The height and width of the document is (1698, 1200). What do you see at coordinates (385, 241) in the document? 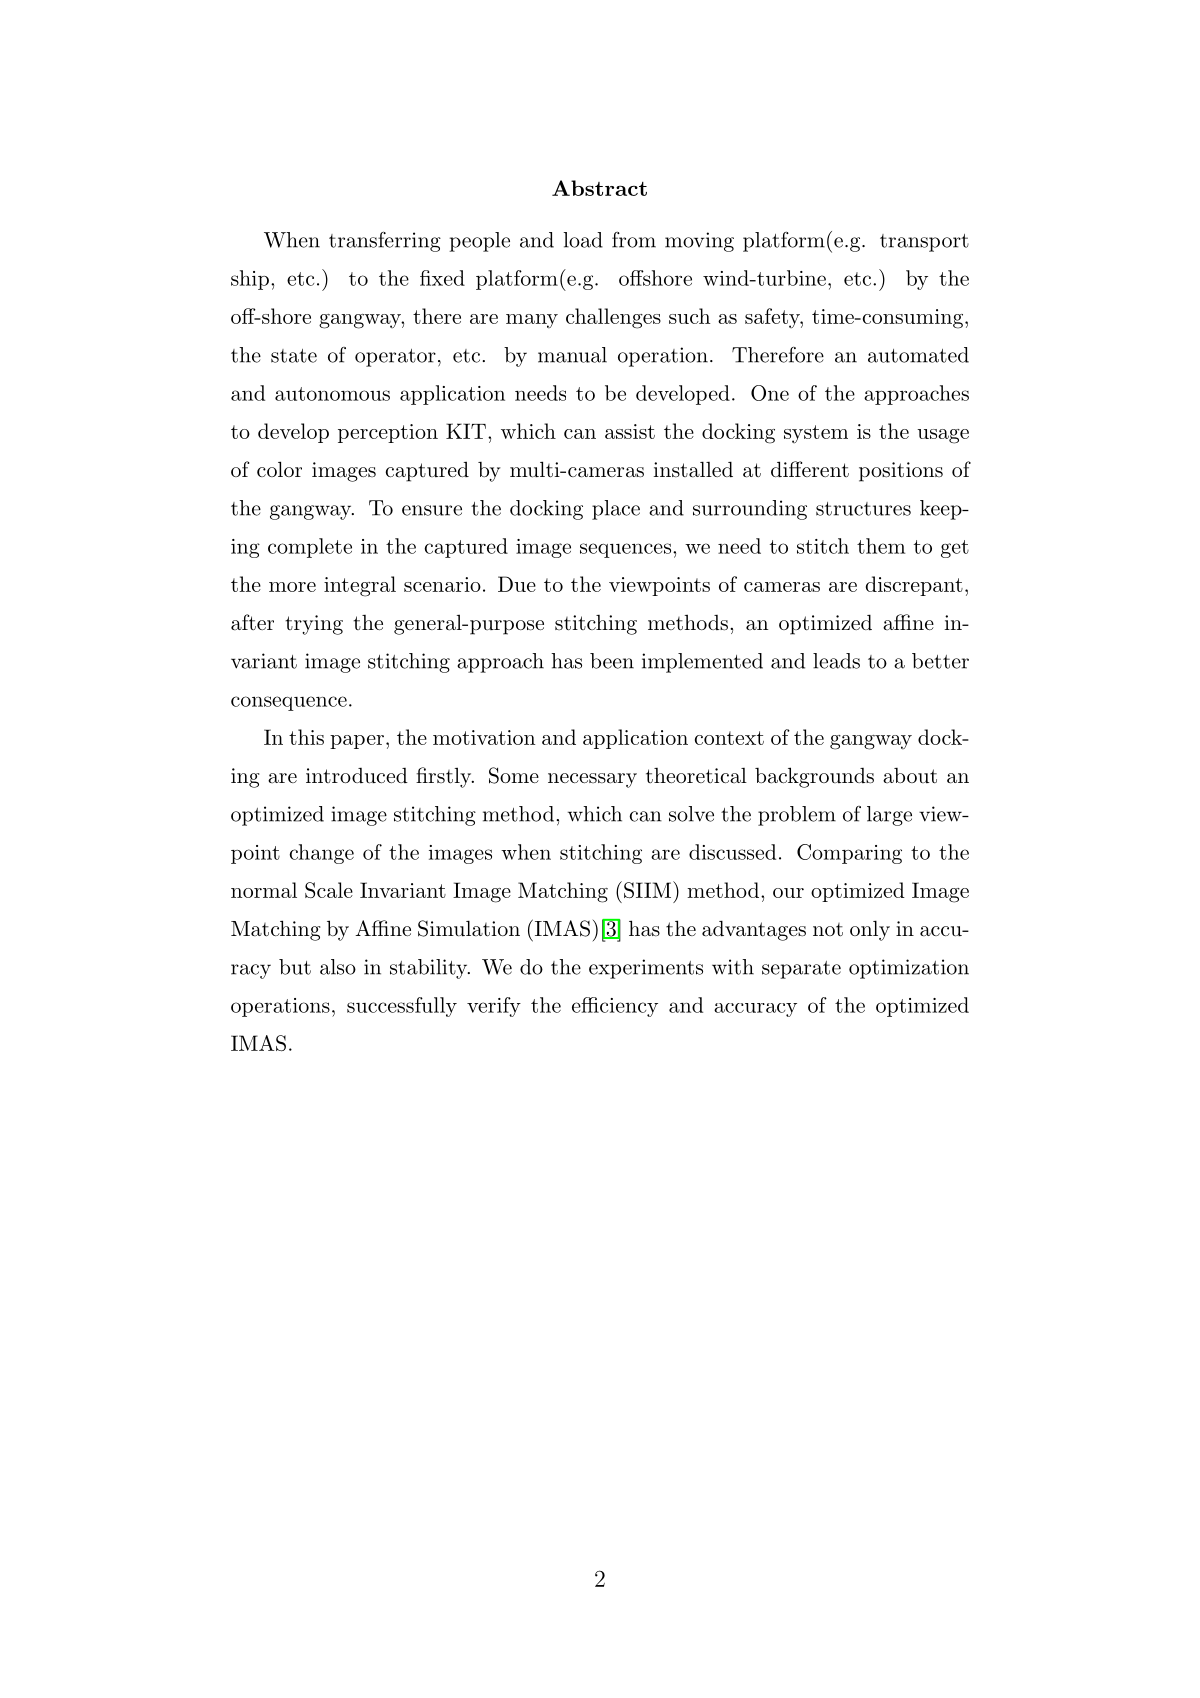
I see `transferring` at bounding box center [385, 241].
